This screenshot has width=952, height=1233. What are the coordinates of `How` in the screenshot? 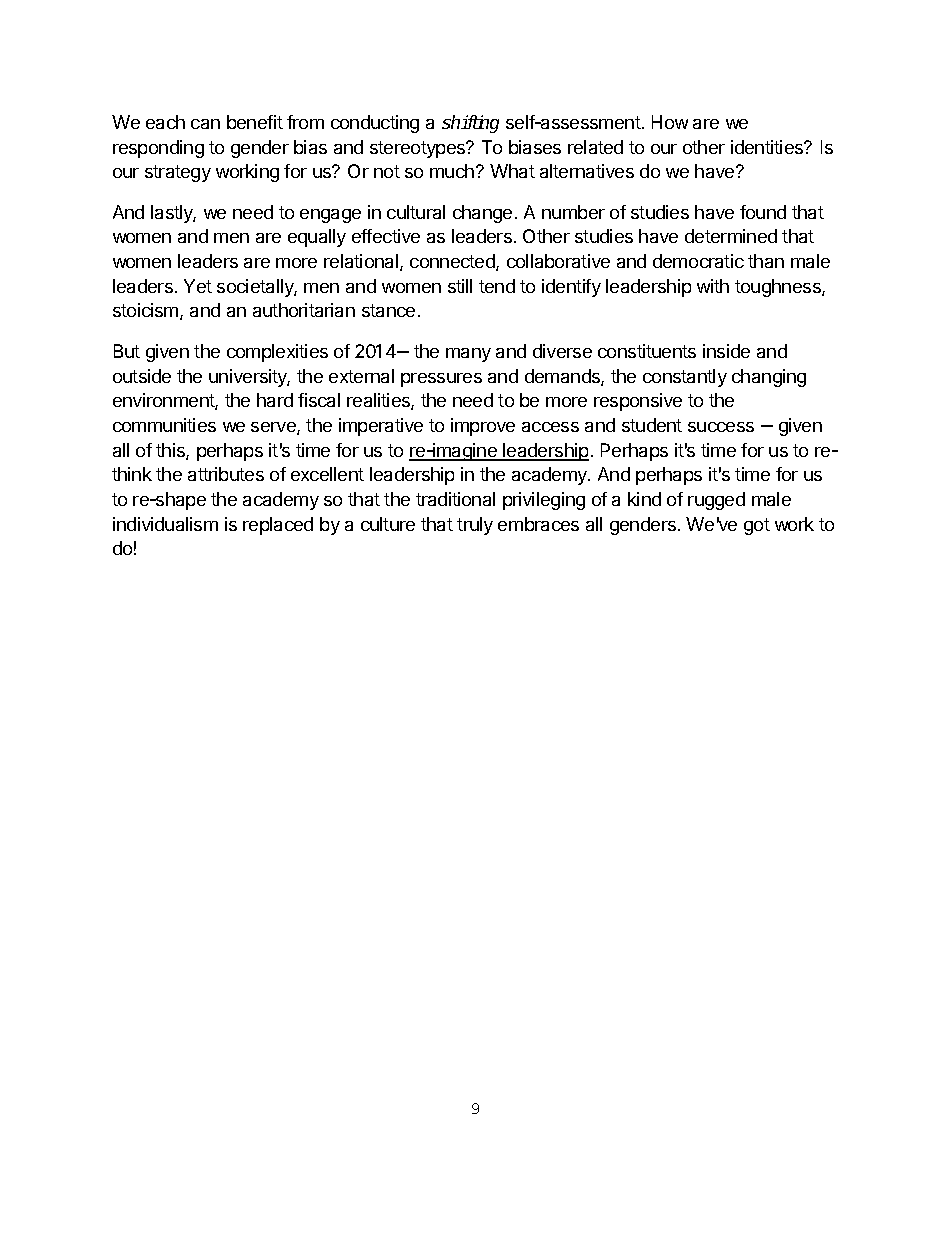 It's located at (670, 122).
